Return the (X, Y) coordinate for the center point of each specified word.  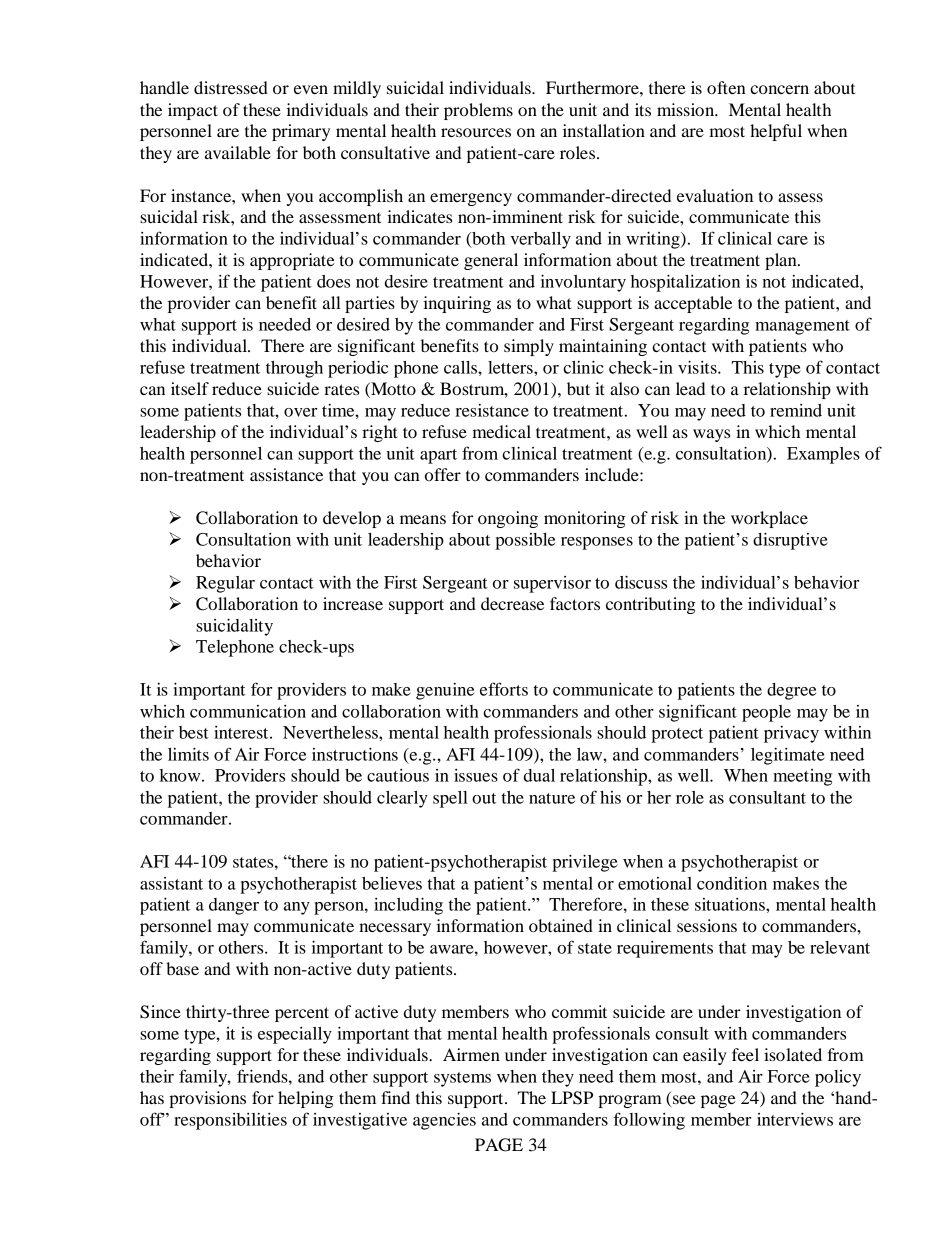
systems (462, 1079)
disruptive (790, 541)
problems (478, 111)
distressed (231, 87)
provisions (207, 1099)
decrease (512, 603)
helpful (776, 132)
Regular (225, 584)
